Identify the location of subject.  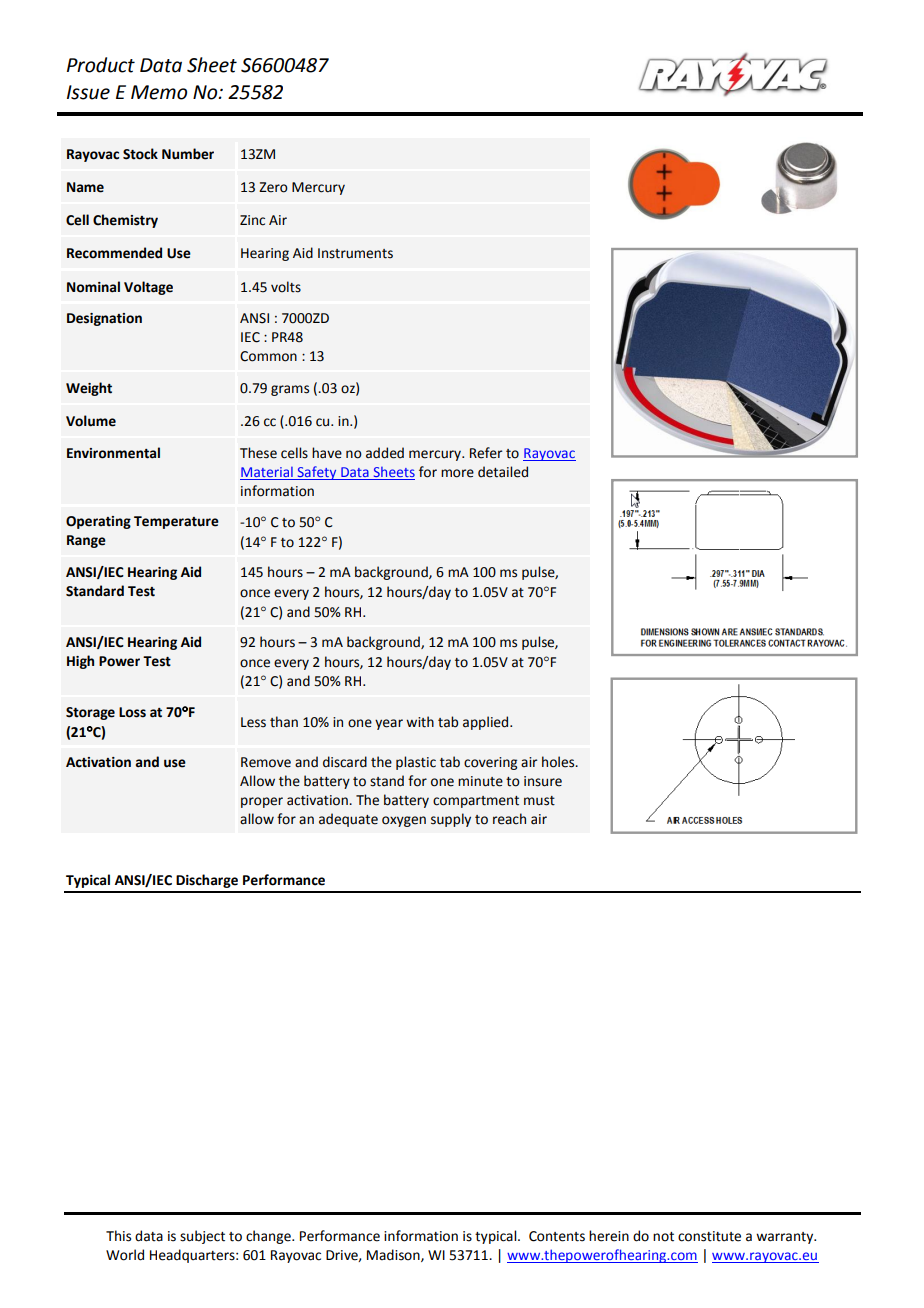
(202, 1237).
